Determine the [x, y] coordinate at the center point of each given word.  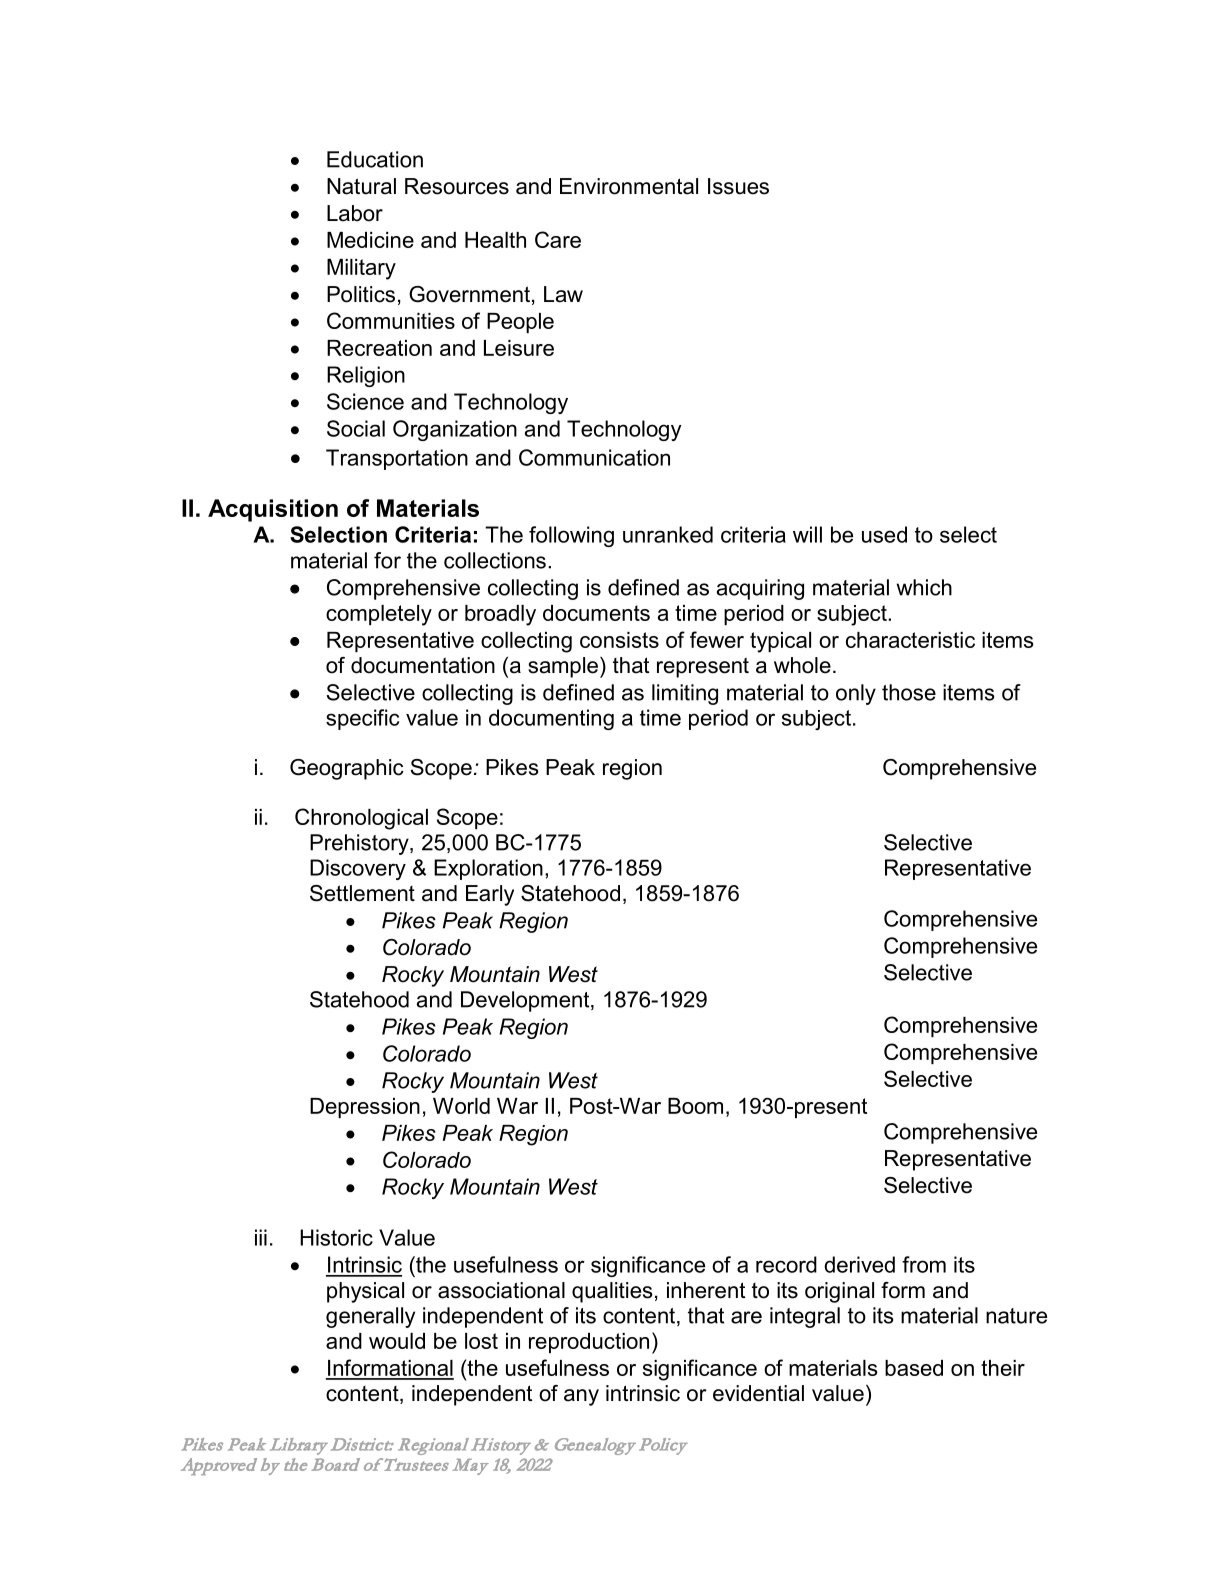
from [924, 1264]
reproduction [589, 1343]
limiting [685, 694]
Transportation [397, 459]
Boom [695, 1106]
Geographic [347, 769]
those [909, 692]
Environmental [629, 186]
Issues [738, 186]
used [884, 534]
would [397, 1341]
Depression [365, 1108]
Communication [594, 457]
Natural [361, 186]
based [914, 1368]
